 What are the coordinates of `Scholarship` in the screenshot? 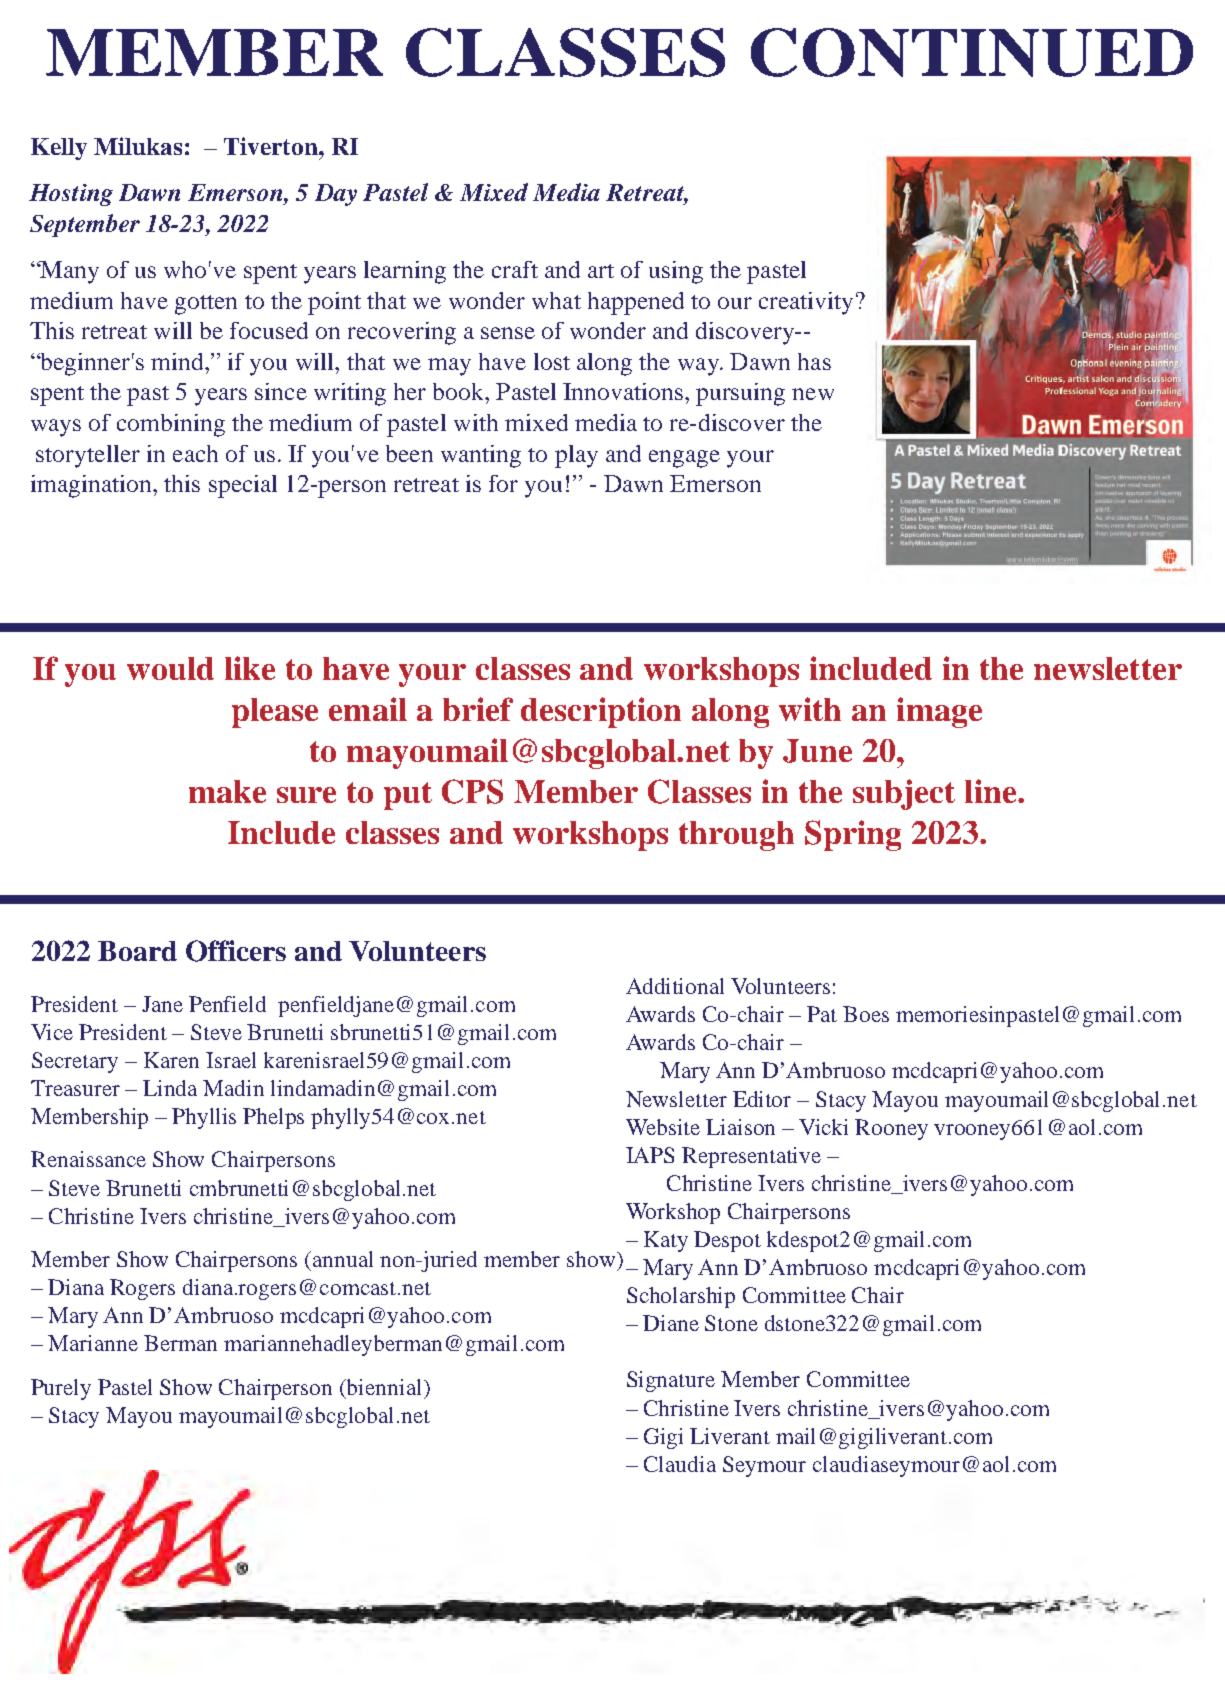 It's located at (681, 1297).
